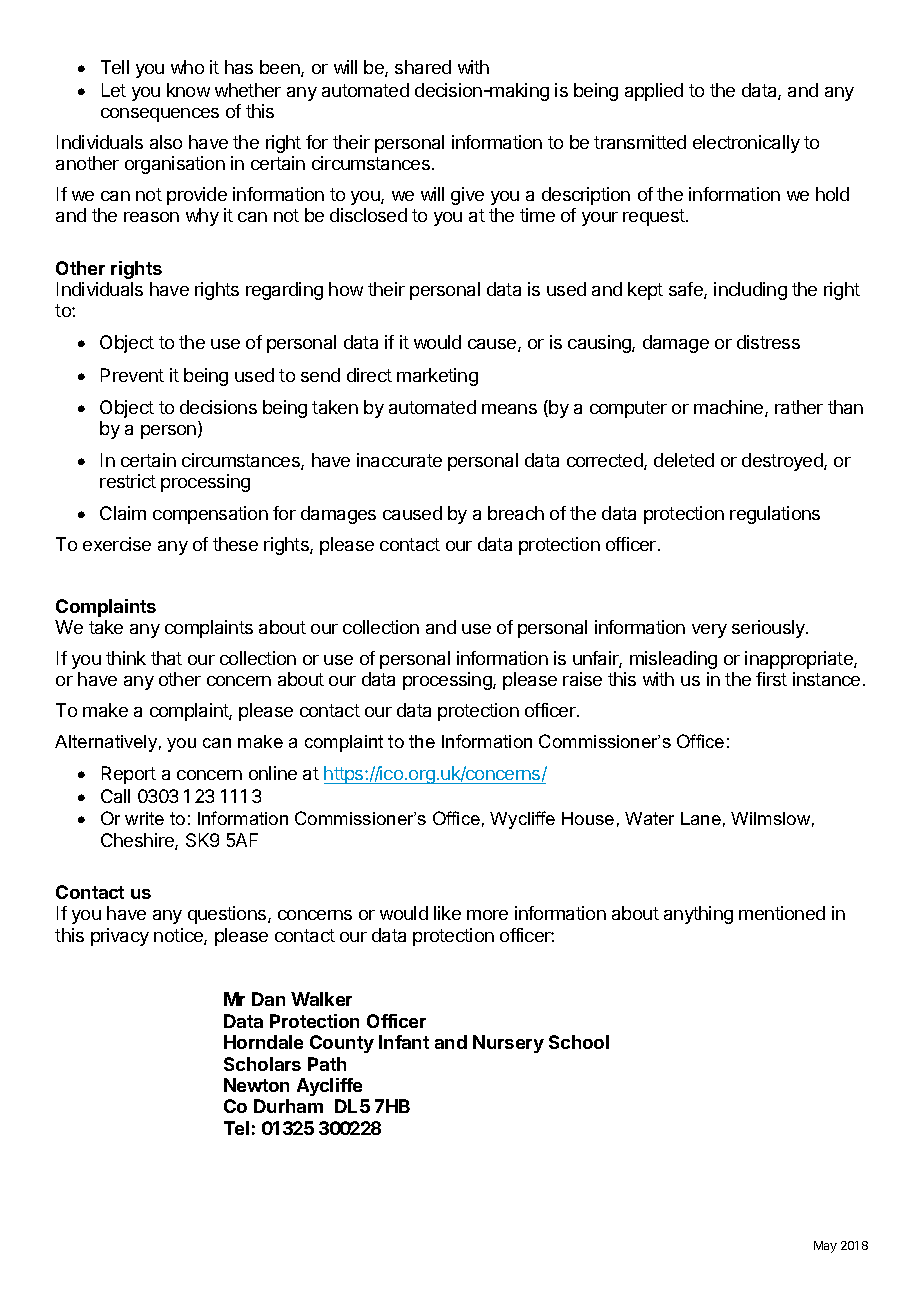 The height and width of the document is (1308, 924). I want to click on regarding, so click(284, 291).
